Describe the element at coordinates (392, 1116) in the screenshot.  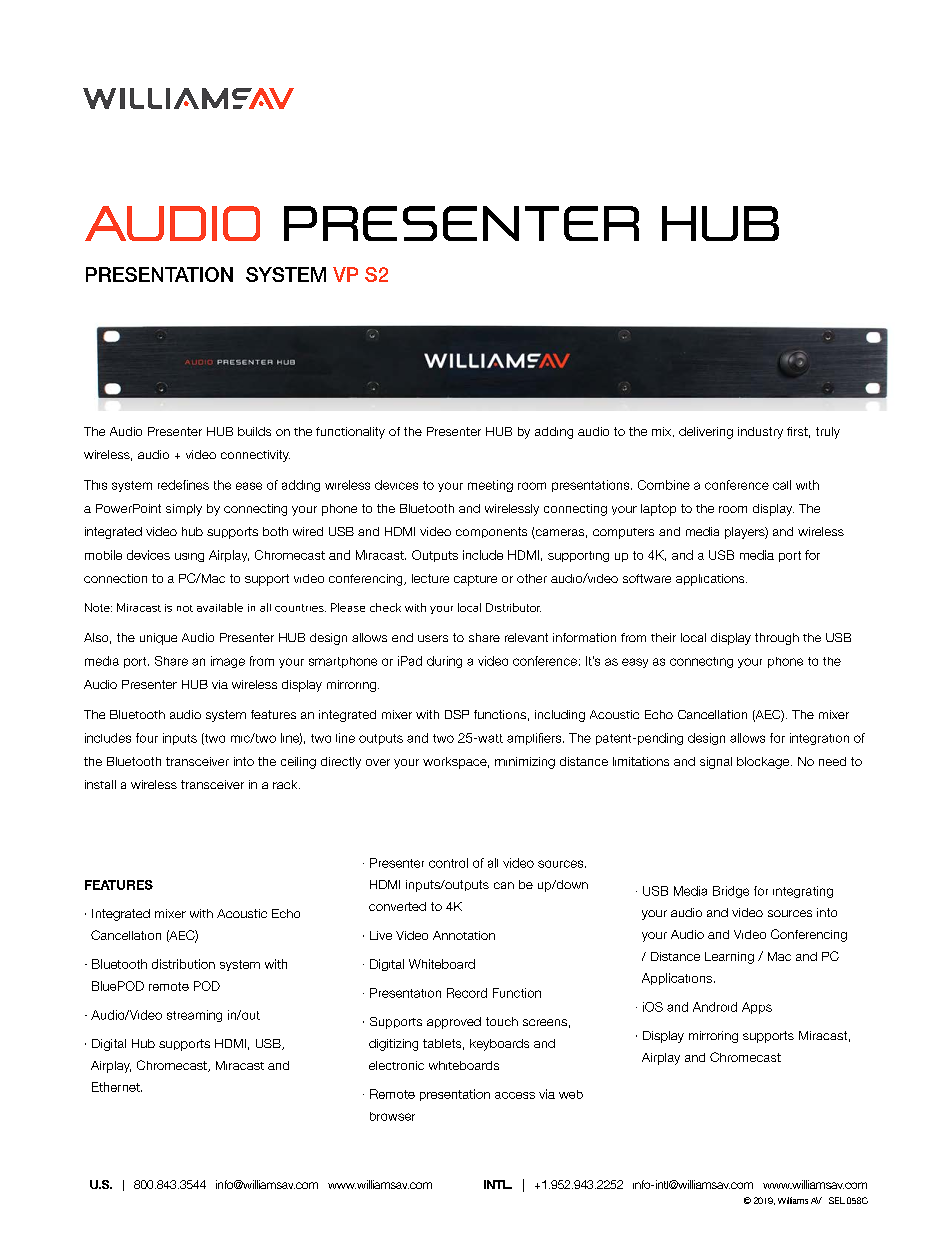
I see `browser` at that location.
